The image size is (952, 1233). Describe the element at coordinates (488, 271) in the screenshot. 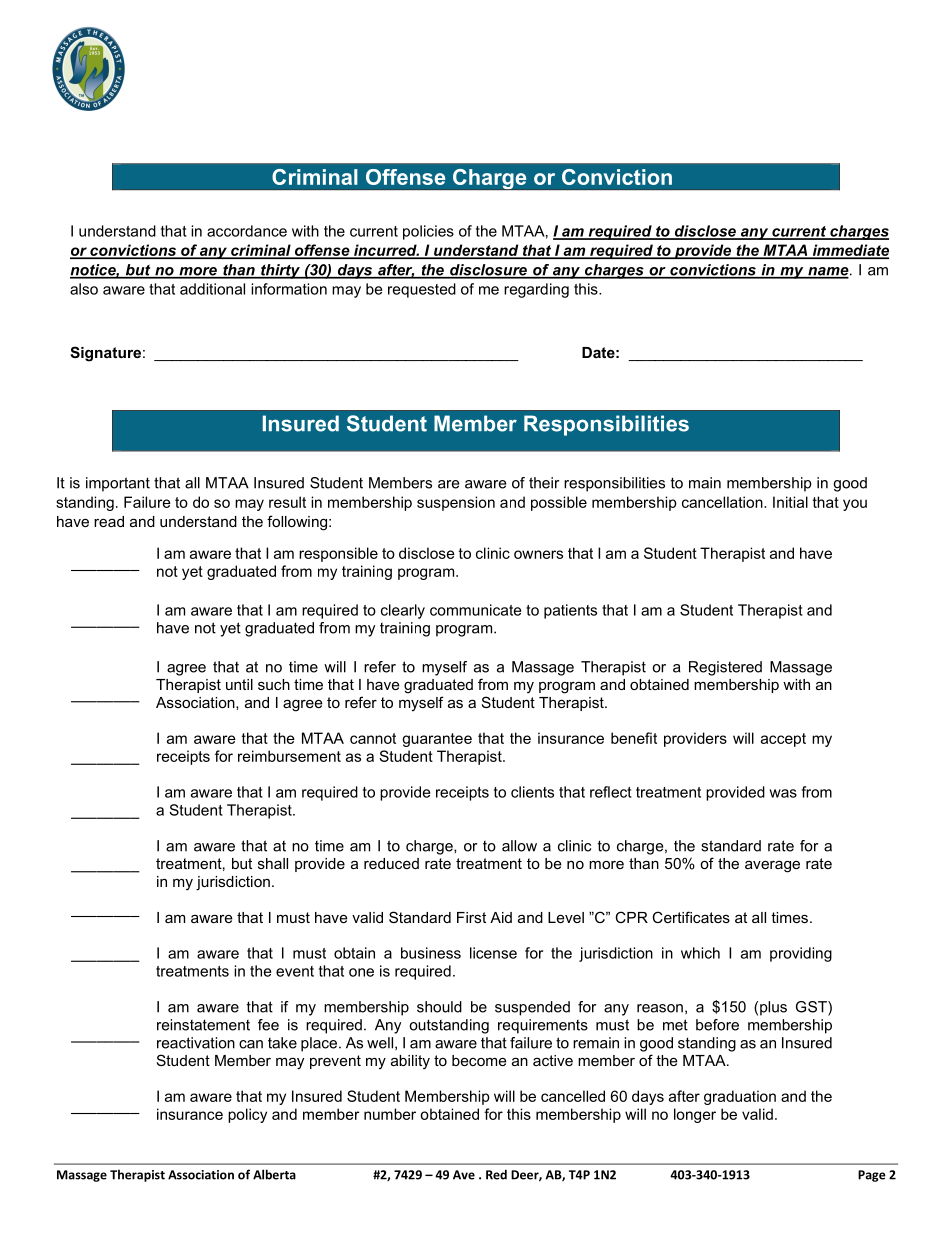

I see `disclosure` at that location.
